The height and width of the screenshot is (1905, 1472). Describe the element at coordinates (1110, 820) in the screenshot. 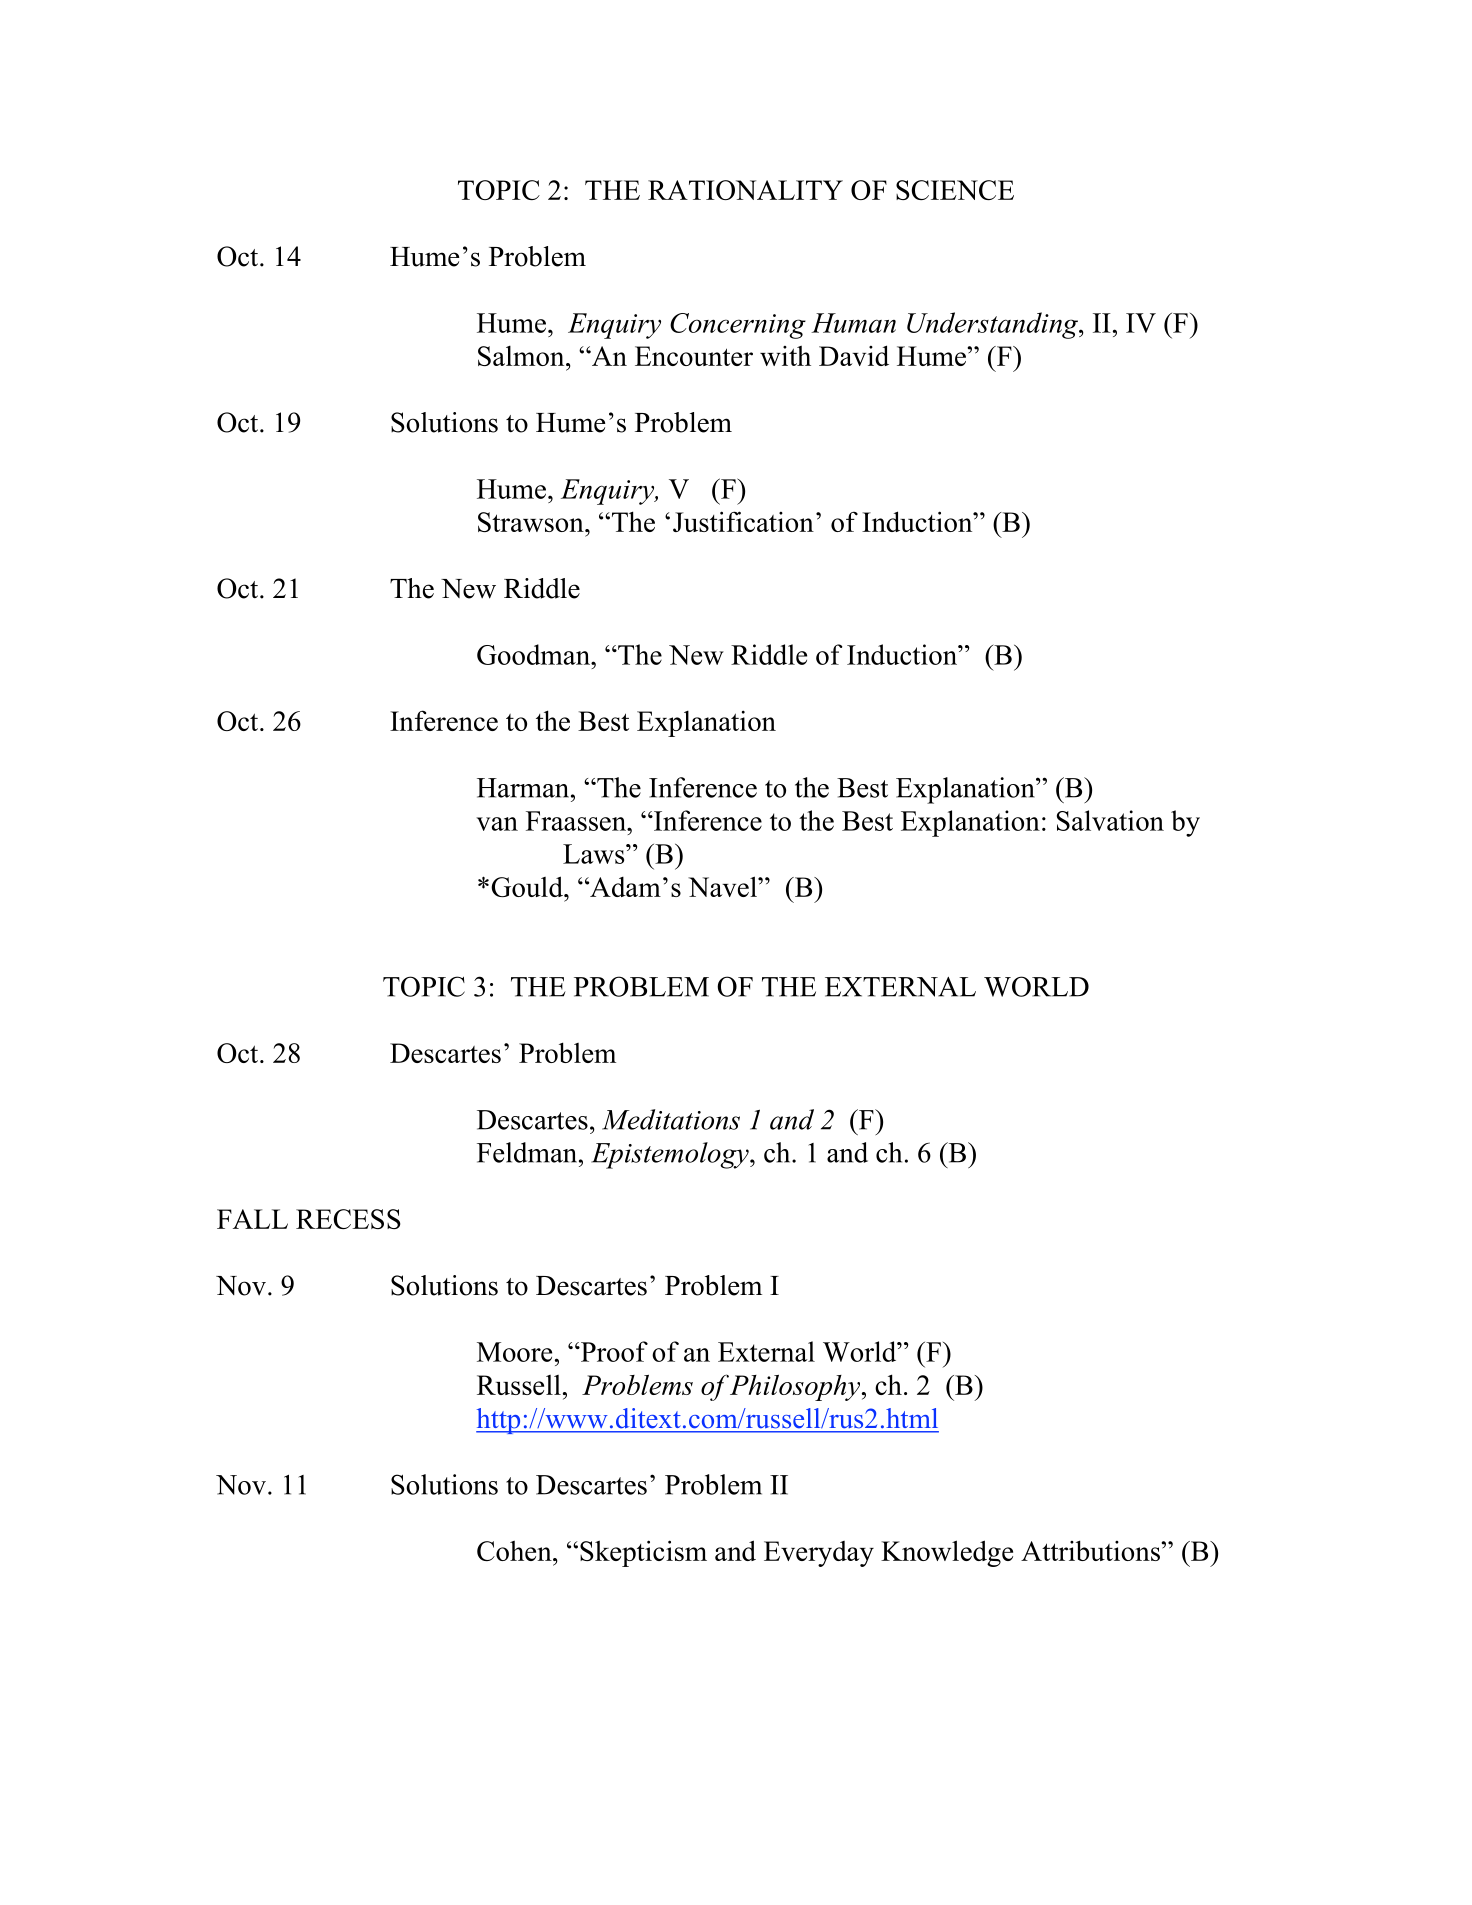

I see `Salvation` at that location.
